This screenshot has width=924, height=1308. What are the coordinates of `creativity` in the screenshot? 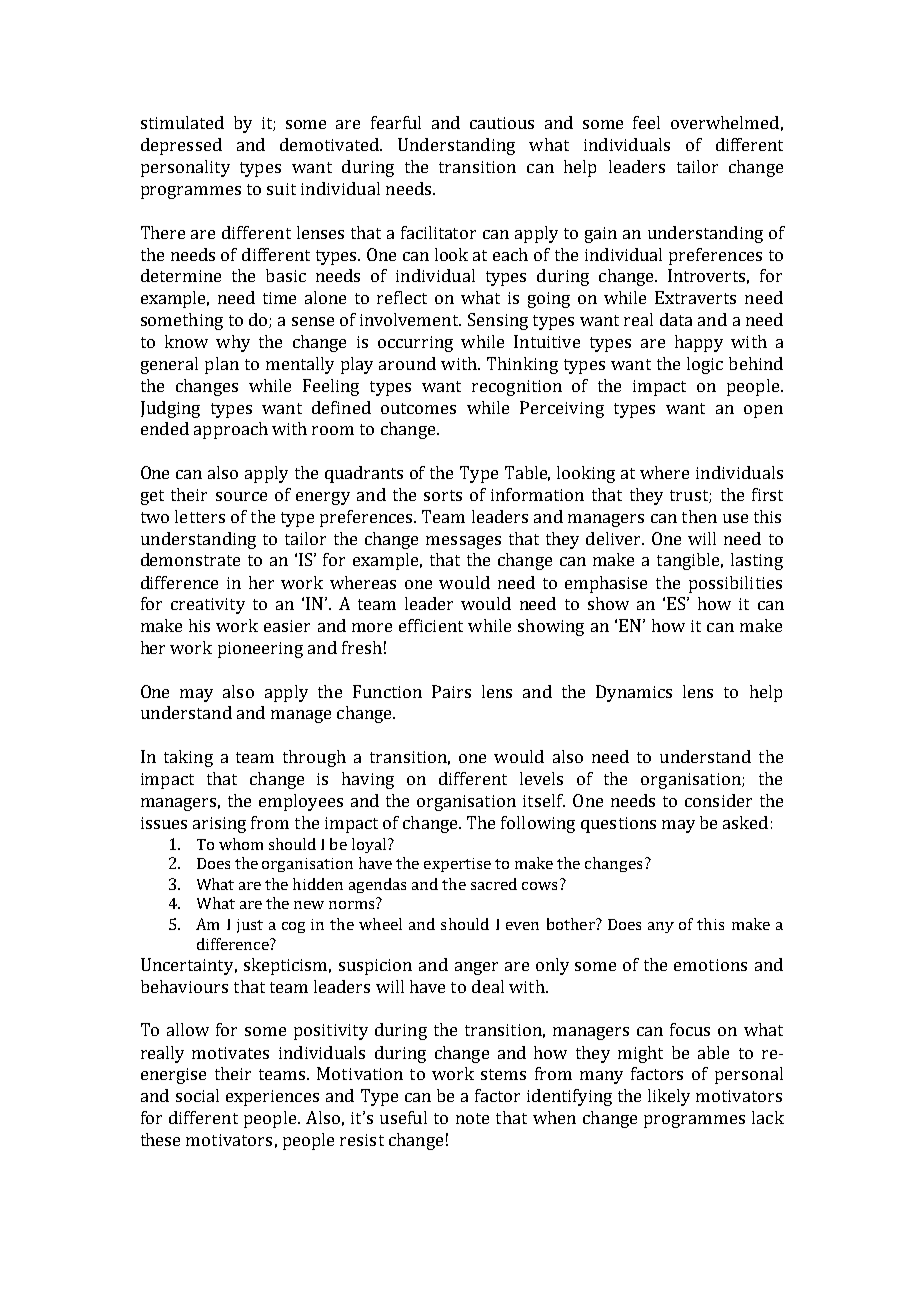 It's located at (208, 606).
